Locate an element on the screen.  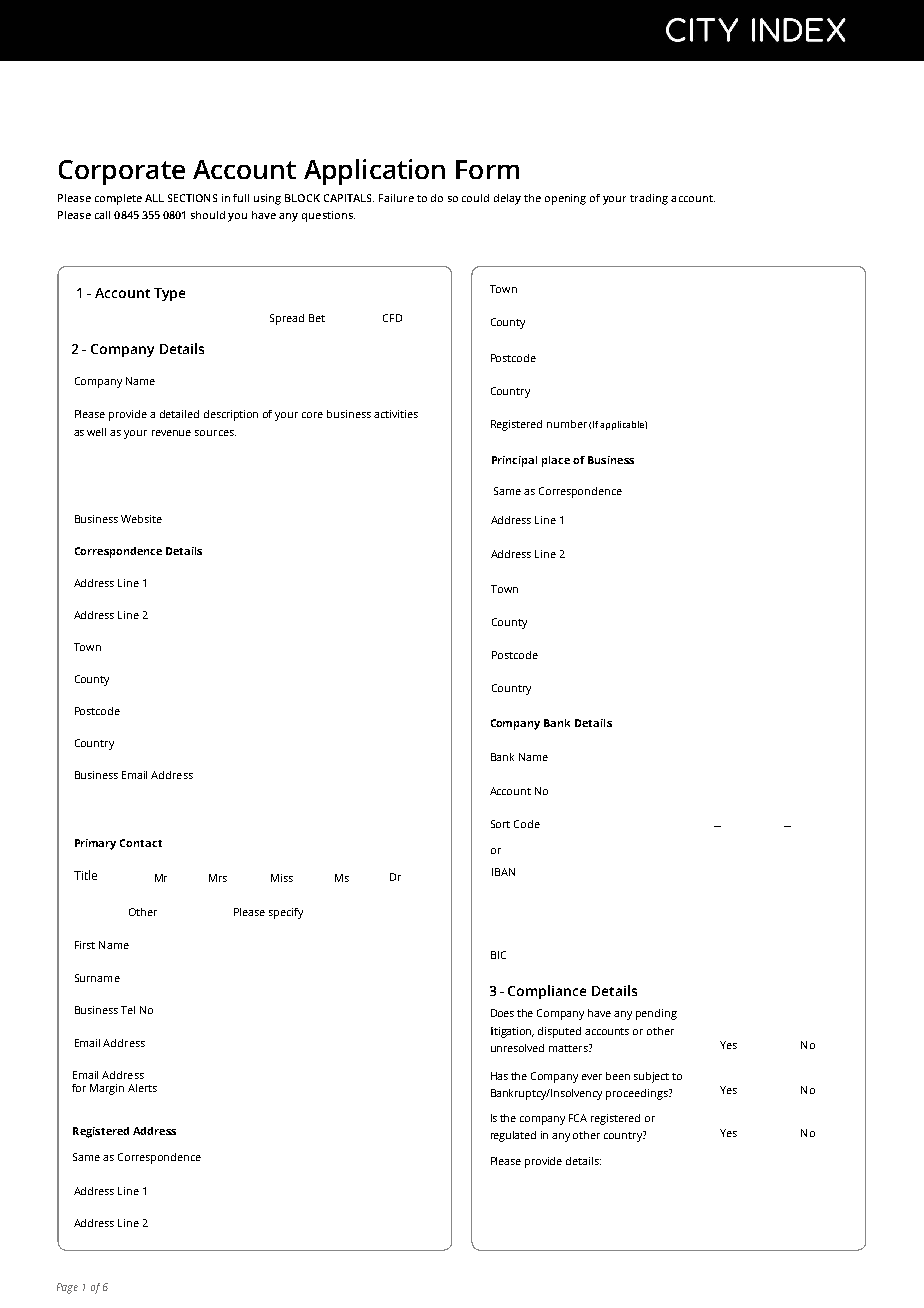
complete is located at coordinates (118, 199).
